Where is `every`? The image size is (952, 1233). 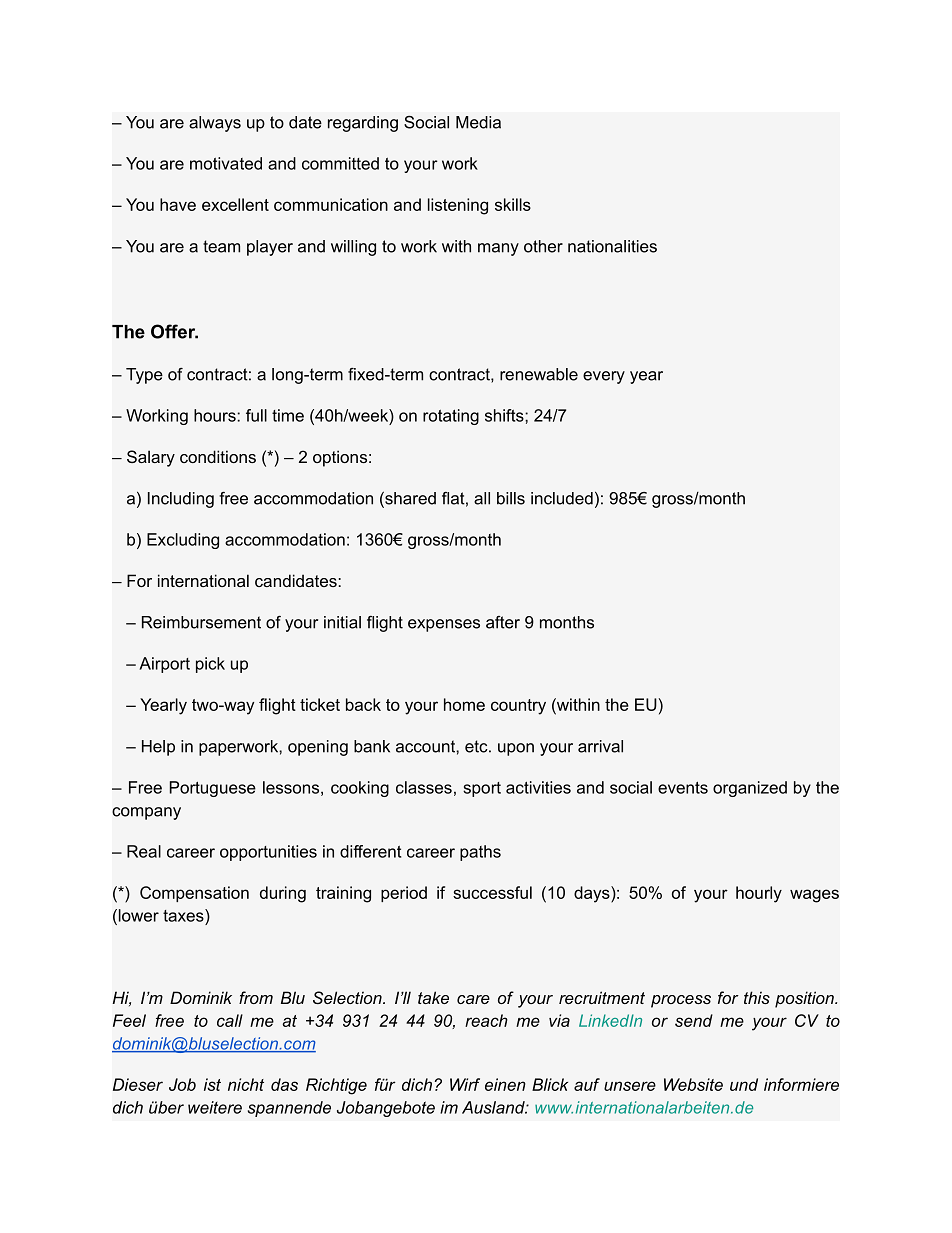
every is located at coordinates (604, 377).
